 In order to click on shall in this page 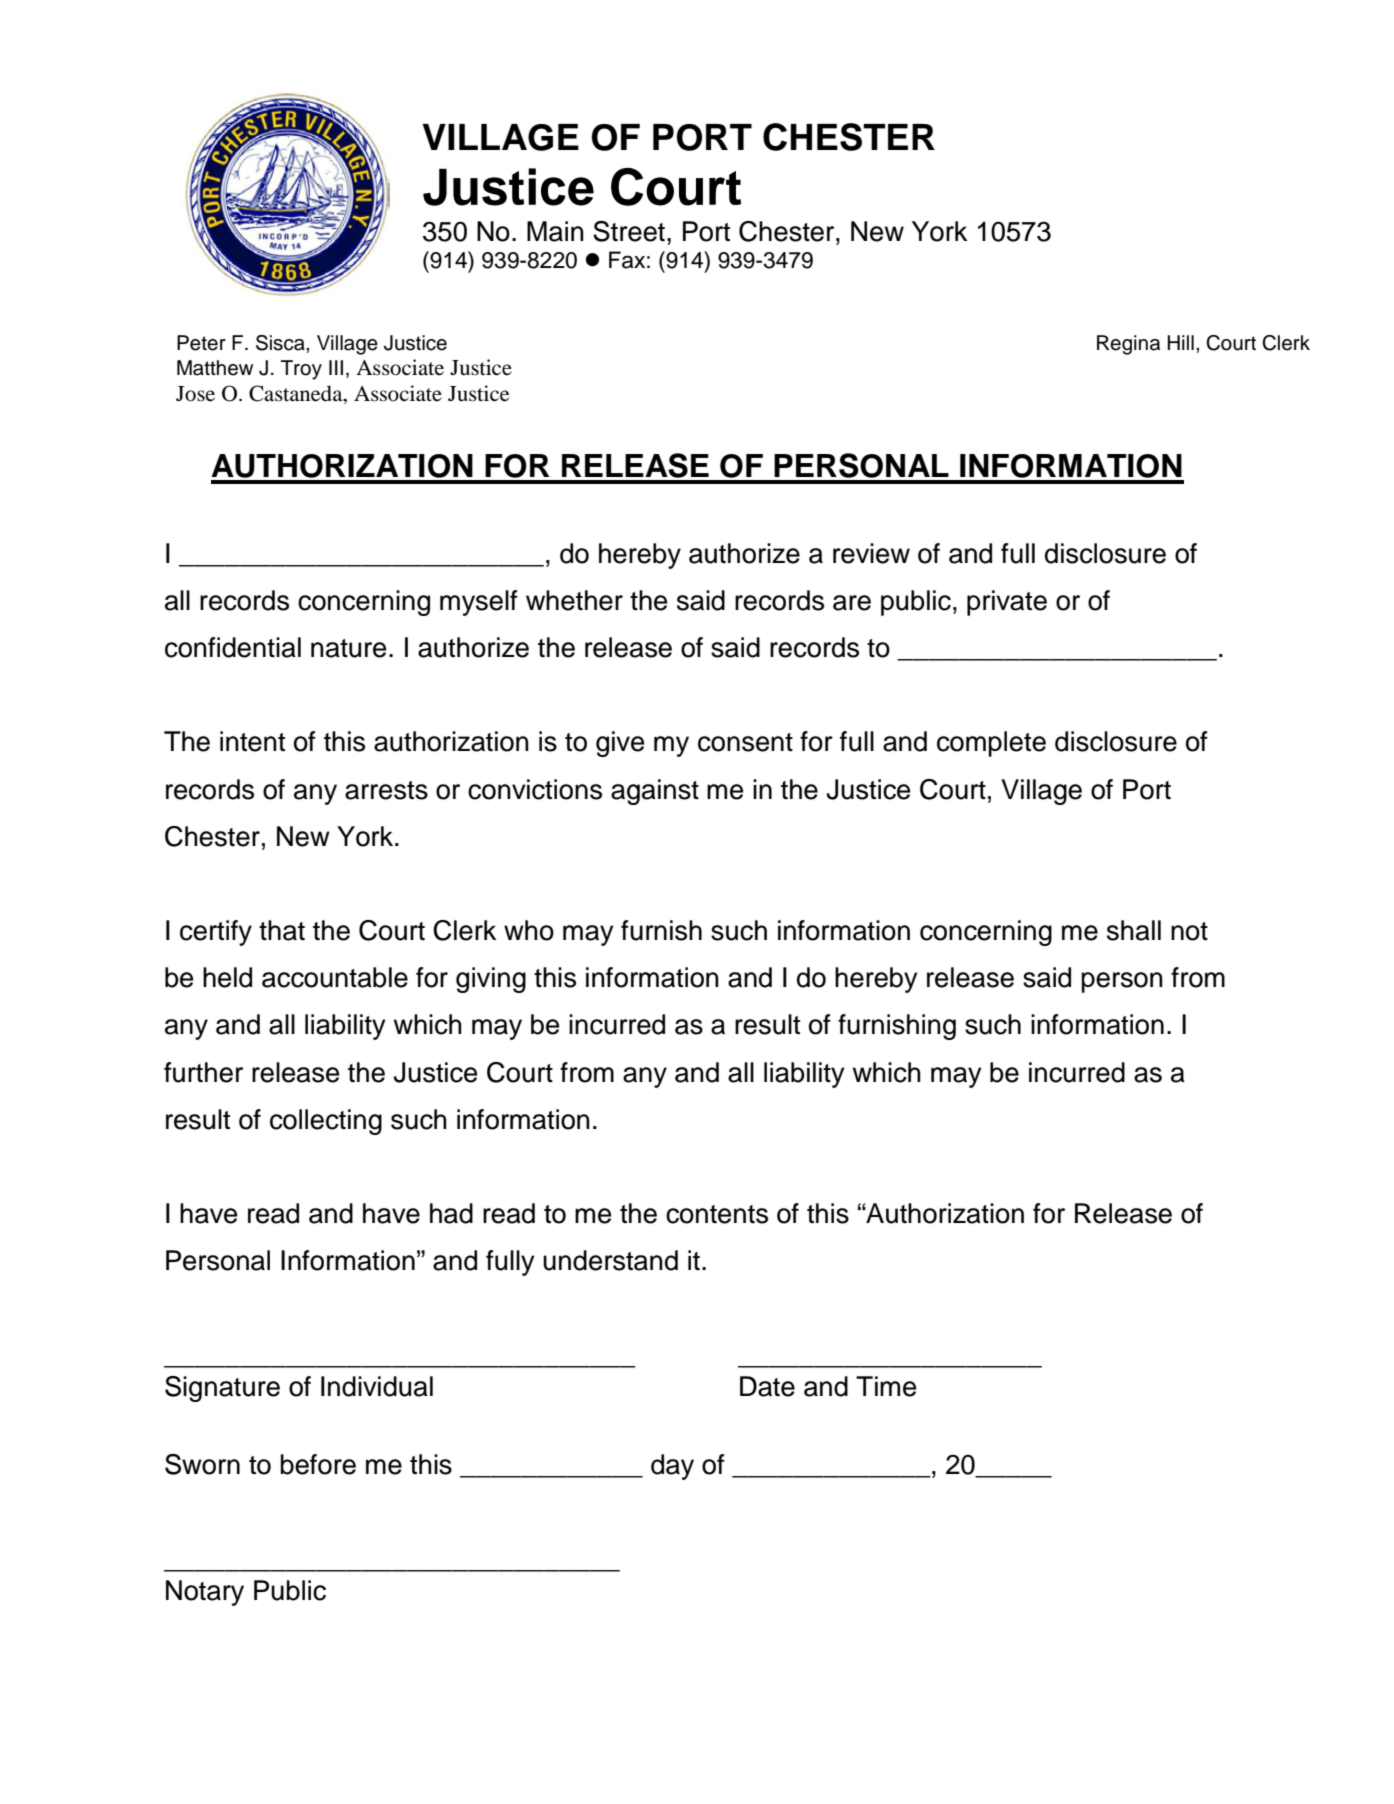, I will do `click(1134, 930)`.
